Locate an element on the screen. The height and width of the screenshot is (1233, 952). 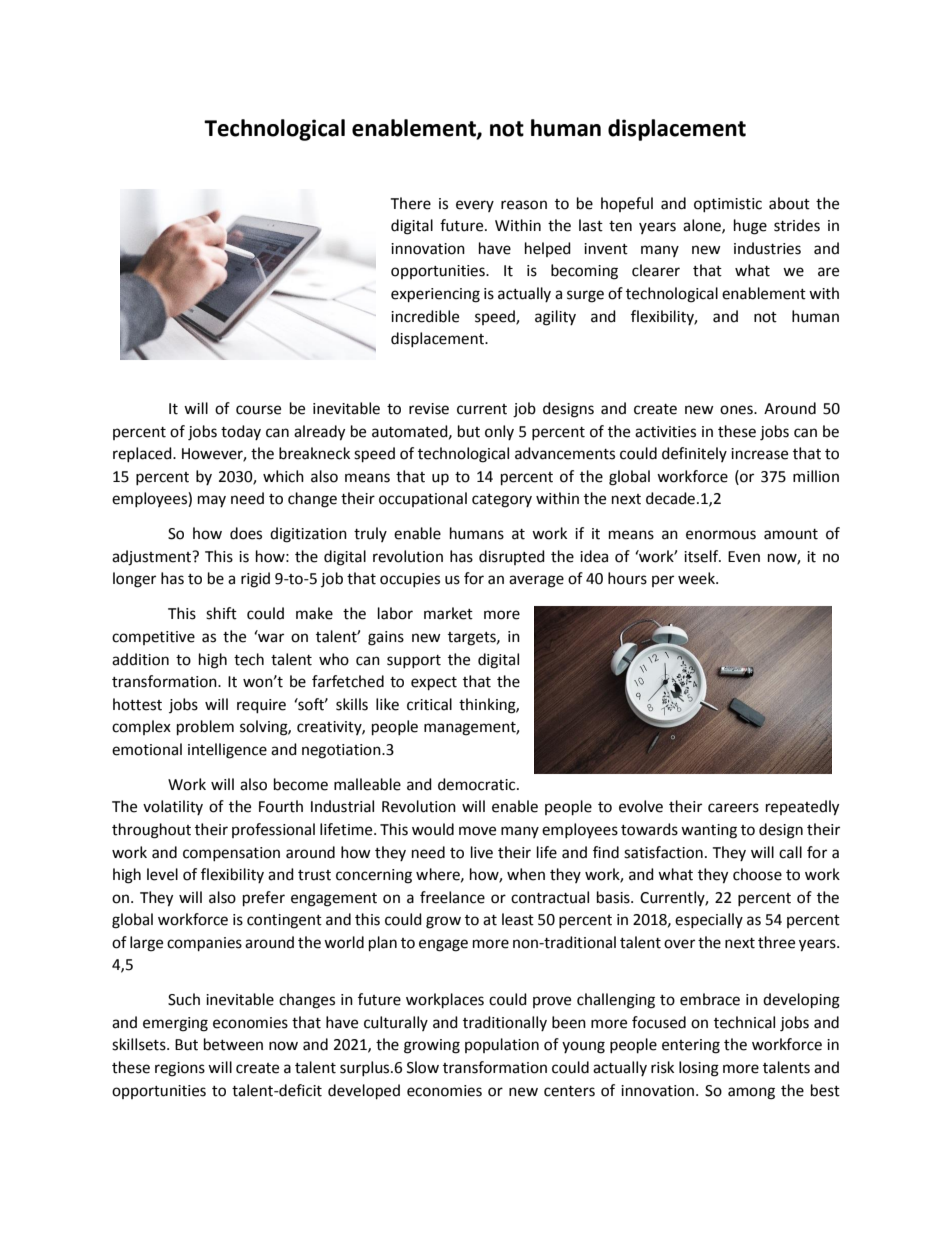
enormous is located at coordinates (721, 535).
